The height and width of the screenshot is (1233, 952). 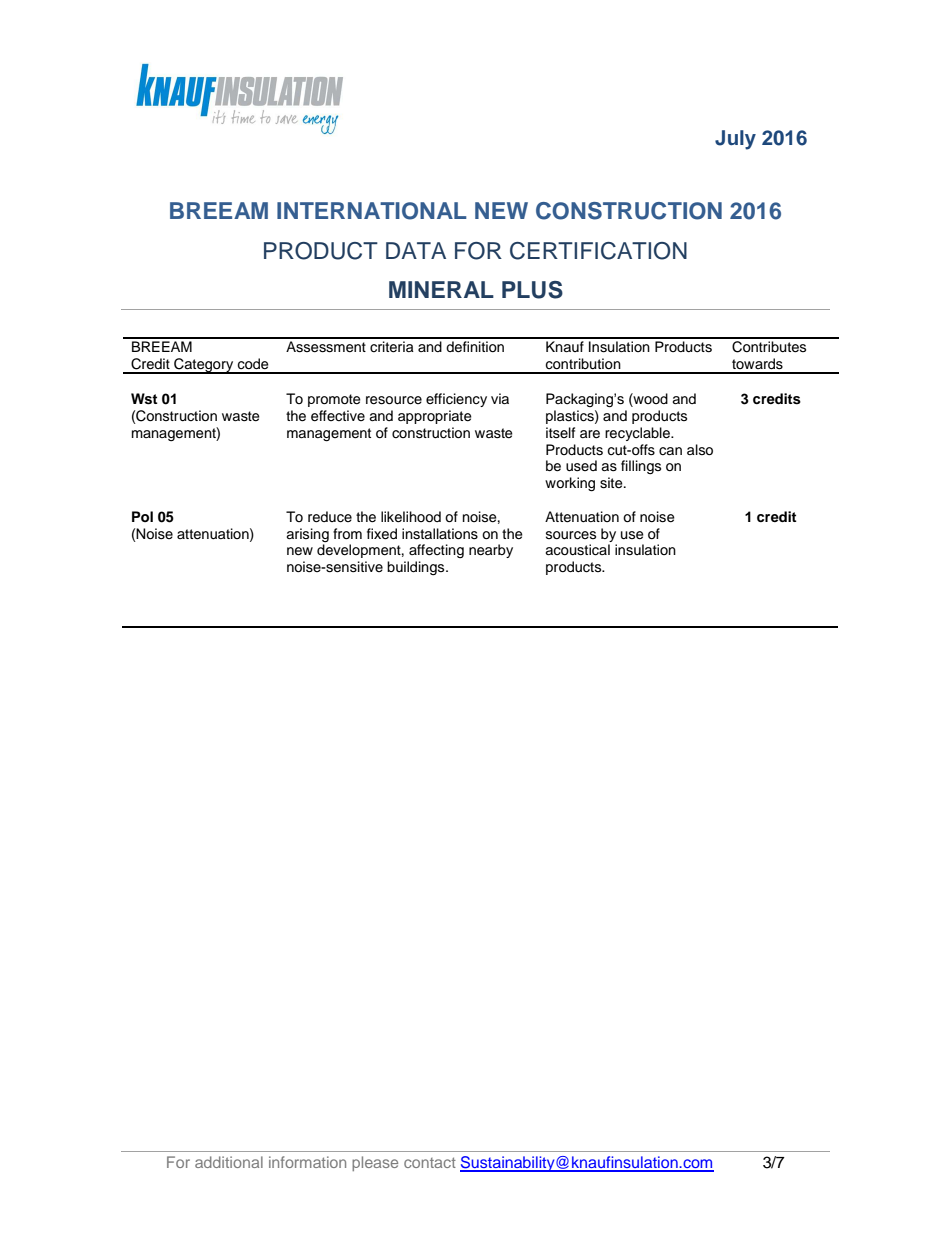 I want to click on nearby, so click(x=491, y=551).
